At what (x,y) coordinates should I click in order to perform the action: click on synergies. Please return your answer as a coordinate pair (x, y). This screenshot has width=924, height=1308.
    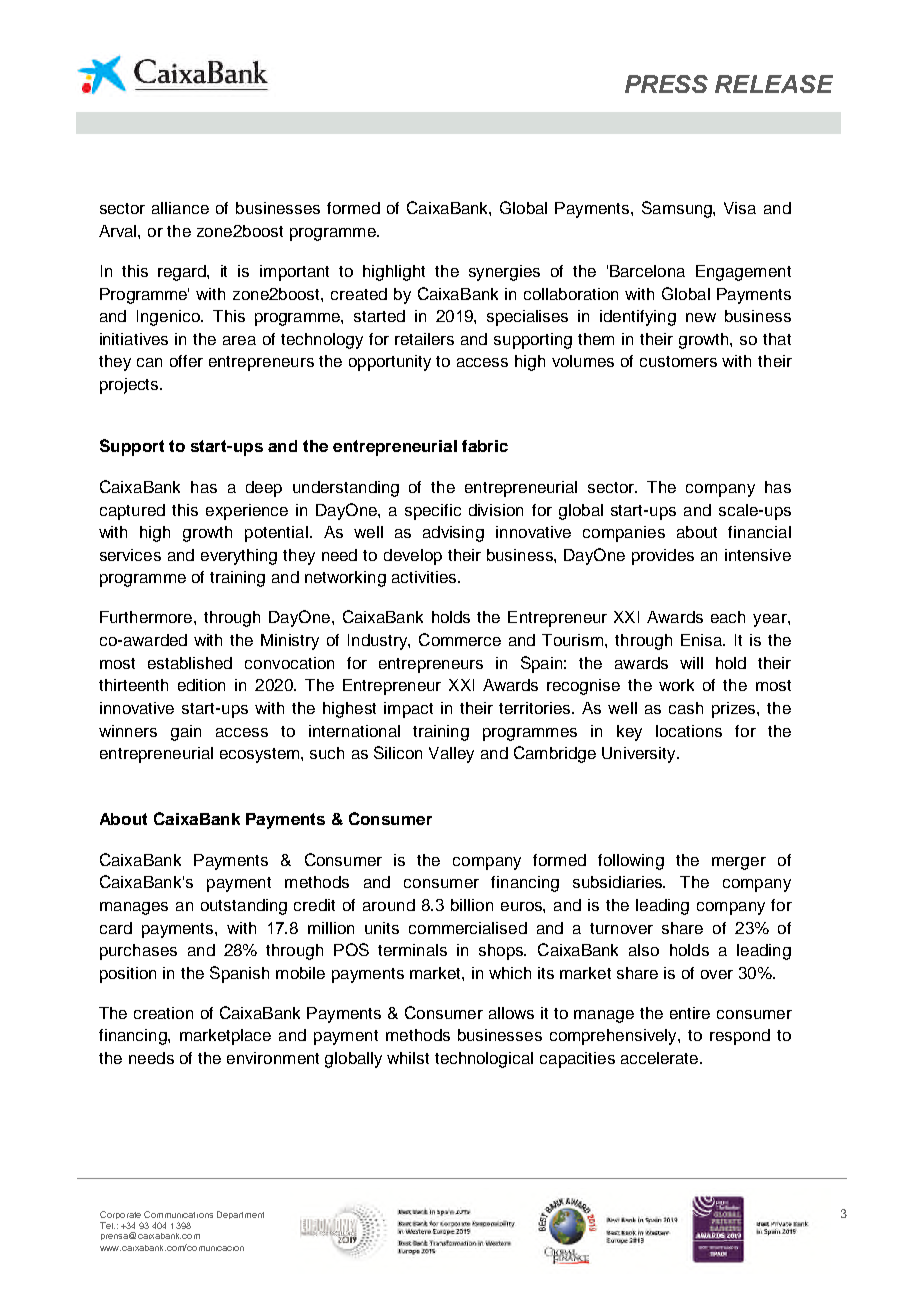
    Looking at the image, I should click on (504, 273).
